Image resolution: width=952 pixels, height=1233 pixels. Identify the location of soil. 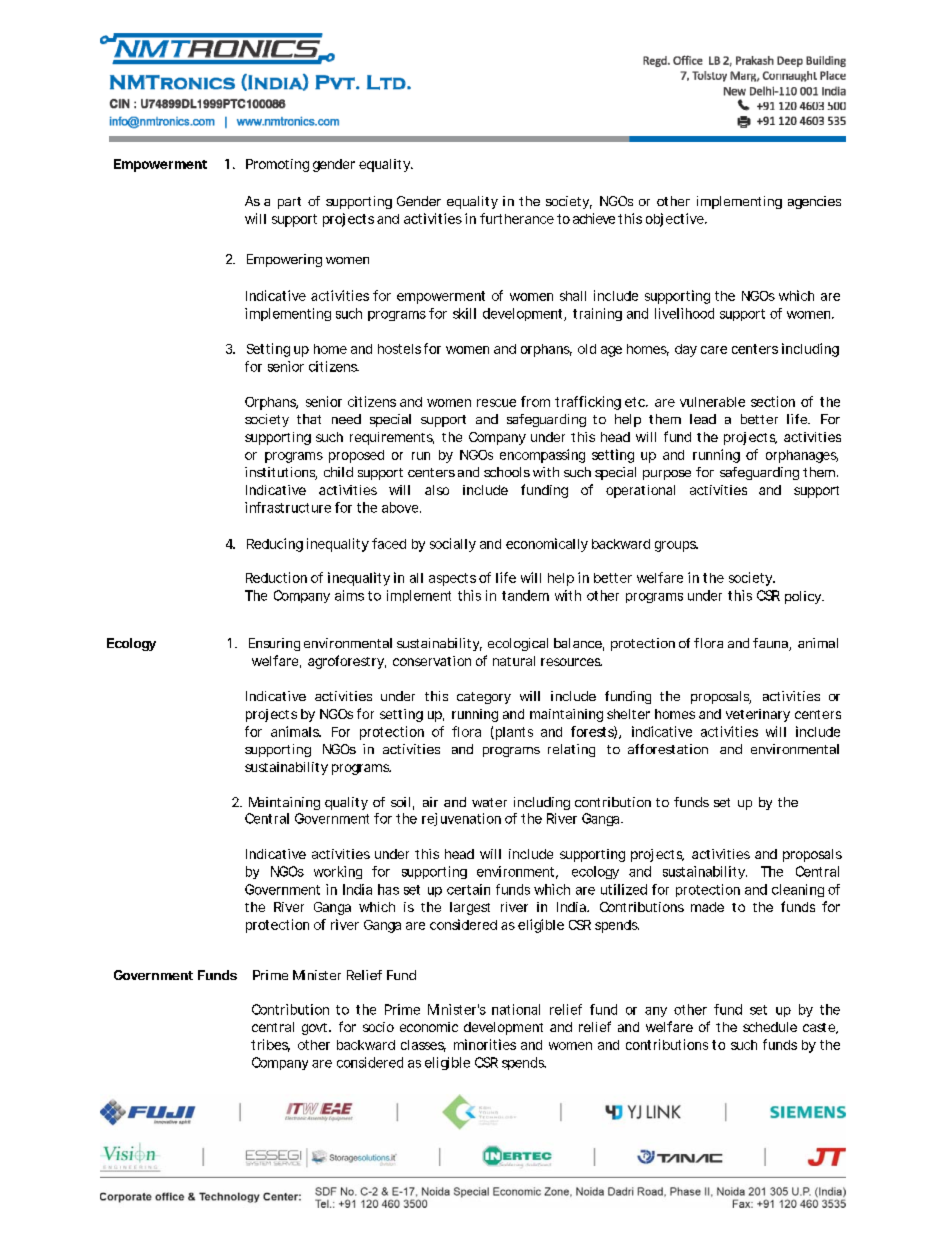
(400, 802).
